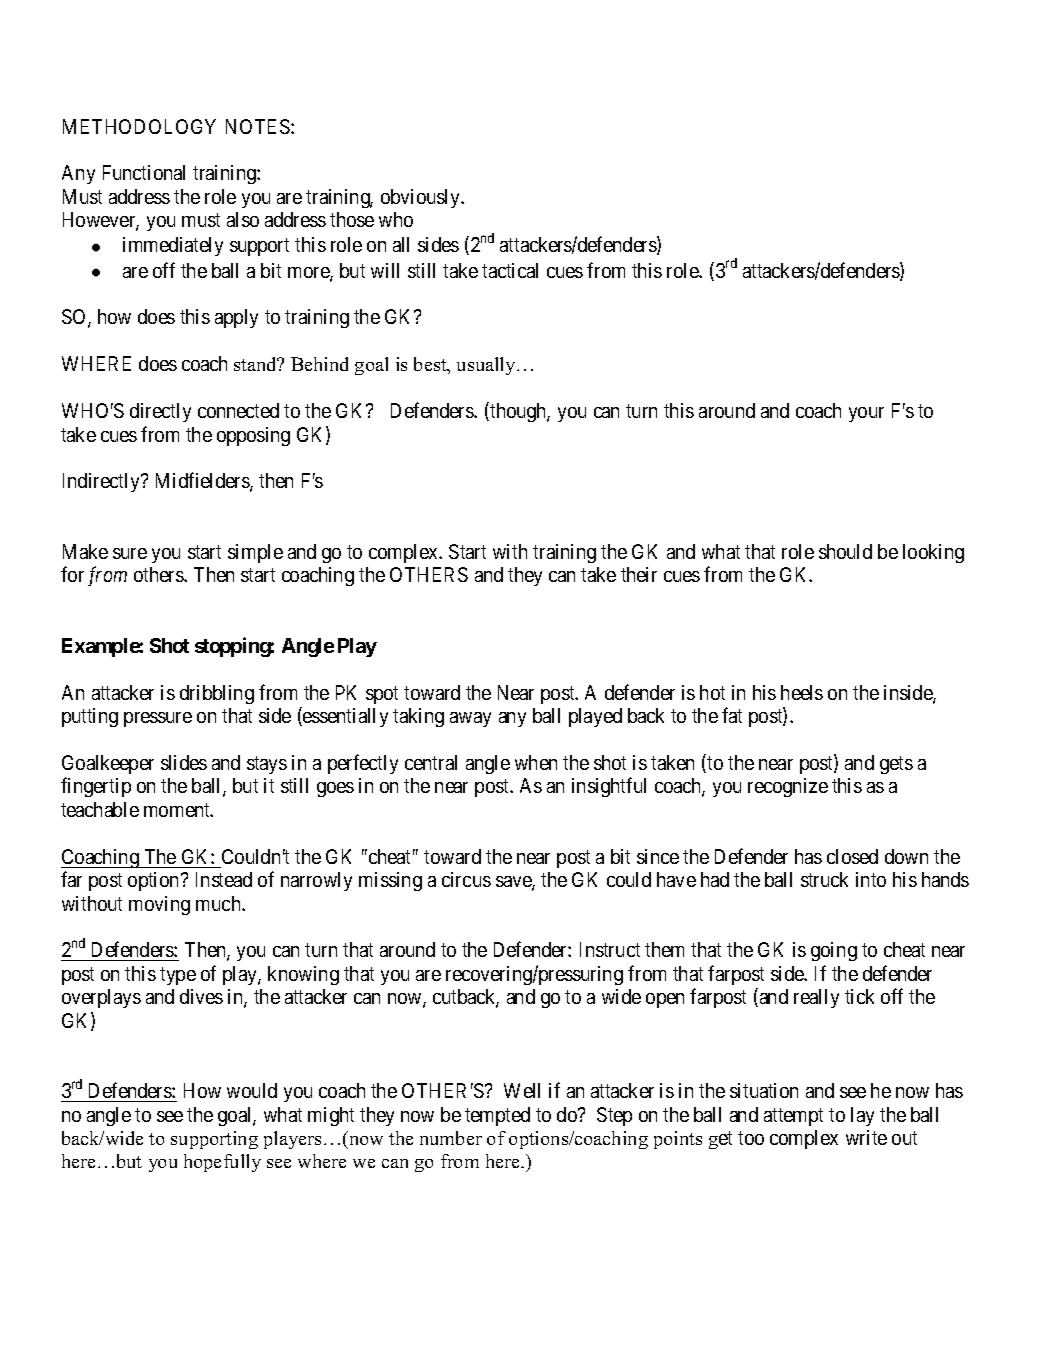  What do you see at coordinates (470, 719) in the page?
I see `away` at bounding box center [470, 719].
